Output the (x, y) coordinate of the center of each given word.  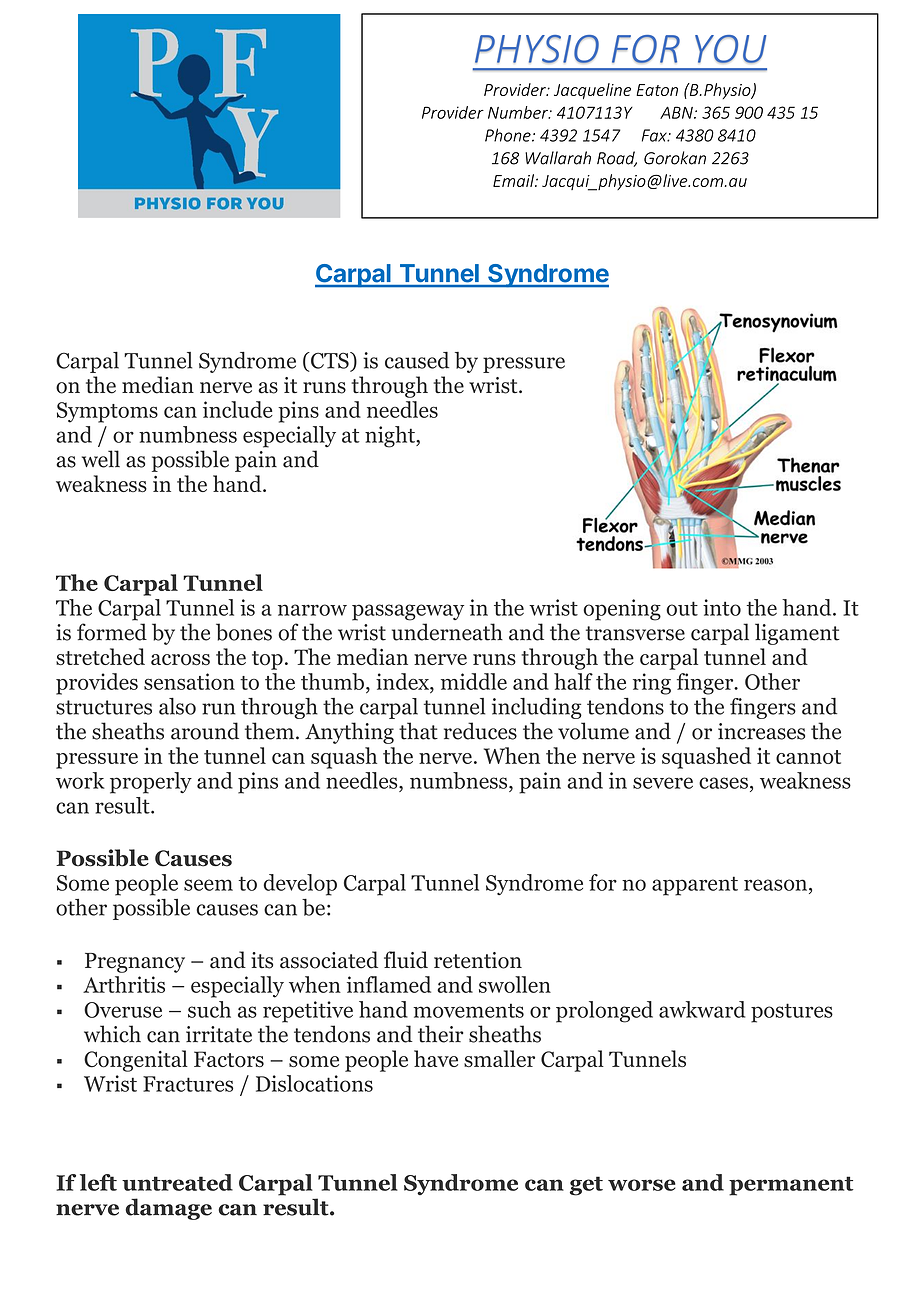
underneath (447, 632)
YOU (730, 49)
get (586, 1186)
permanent (791, 1186)
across (180, 660)
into (722, 607)
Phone (509, 135)
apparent (695, 886)
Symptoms (107, 412)
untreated (177, 1182)
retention (478, 960)
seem (208, 885)
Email (514, 180)
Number (519, 112)
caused (417, 360)
